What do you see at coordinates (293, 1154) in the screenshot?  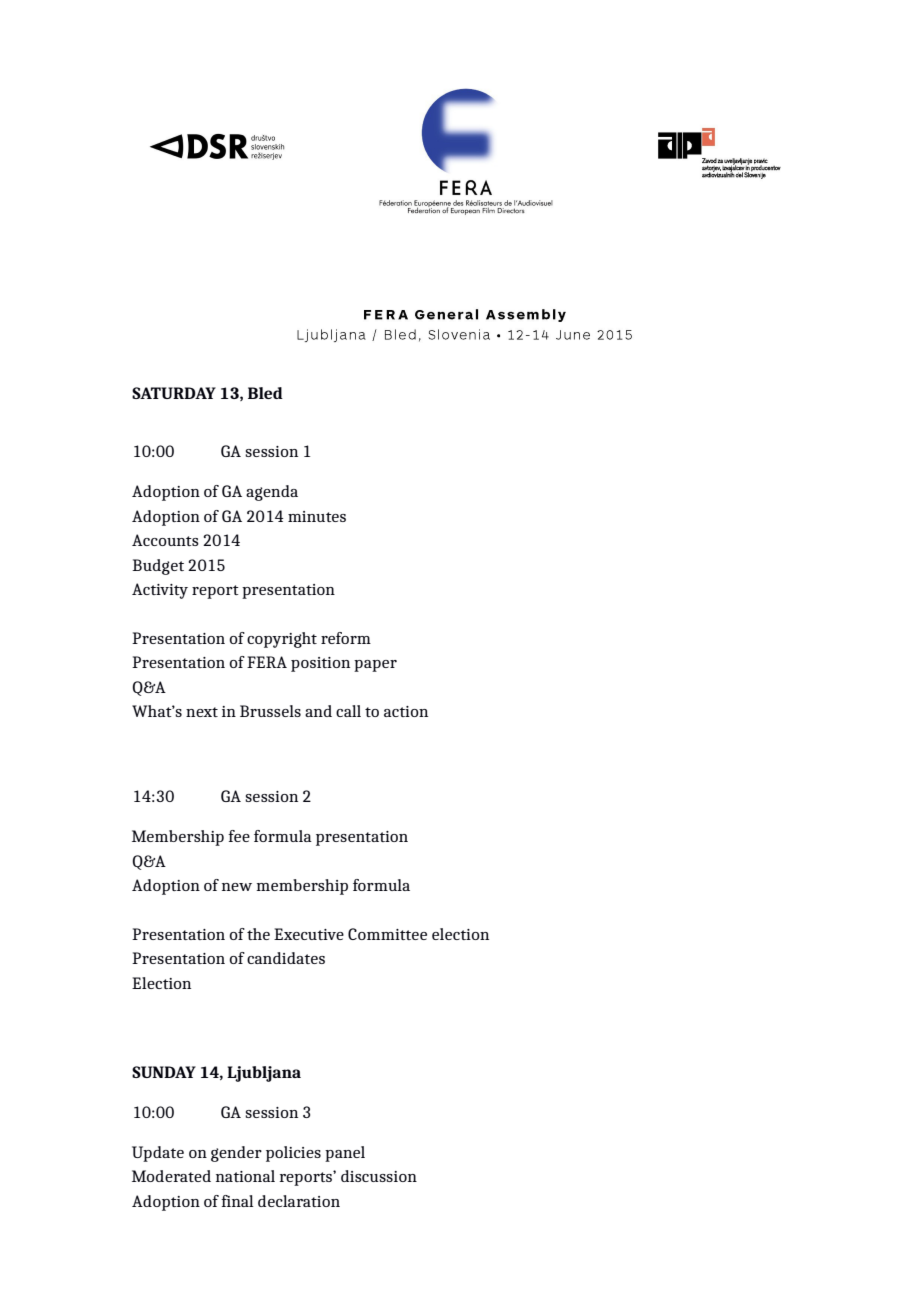 I see `policies` at bounding box center [293, 1154].
